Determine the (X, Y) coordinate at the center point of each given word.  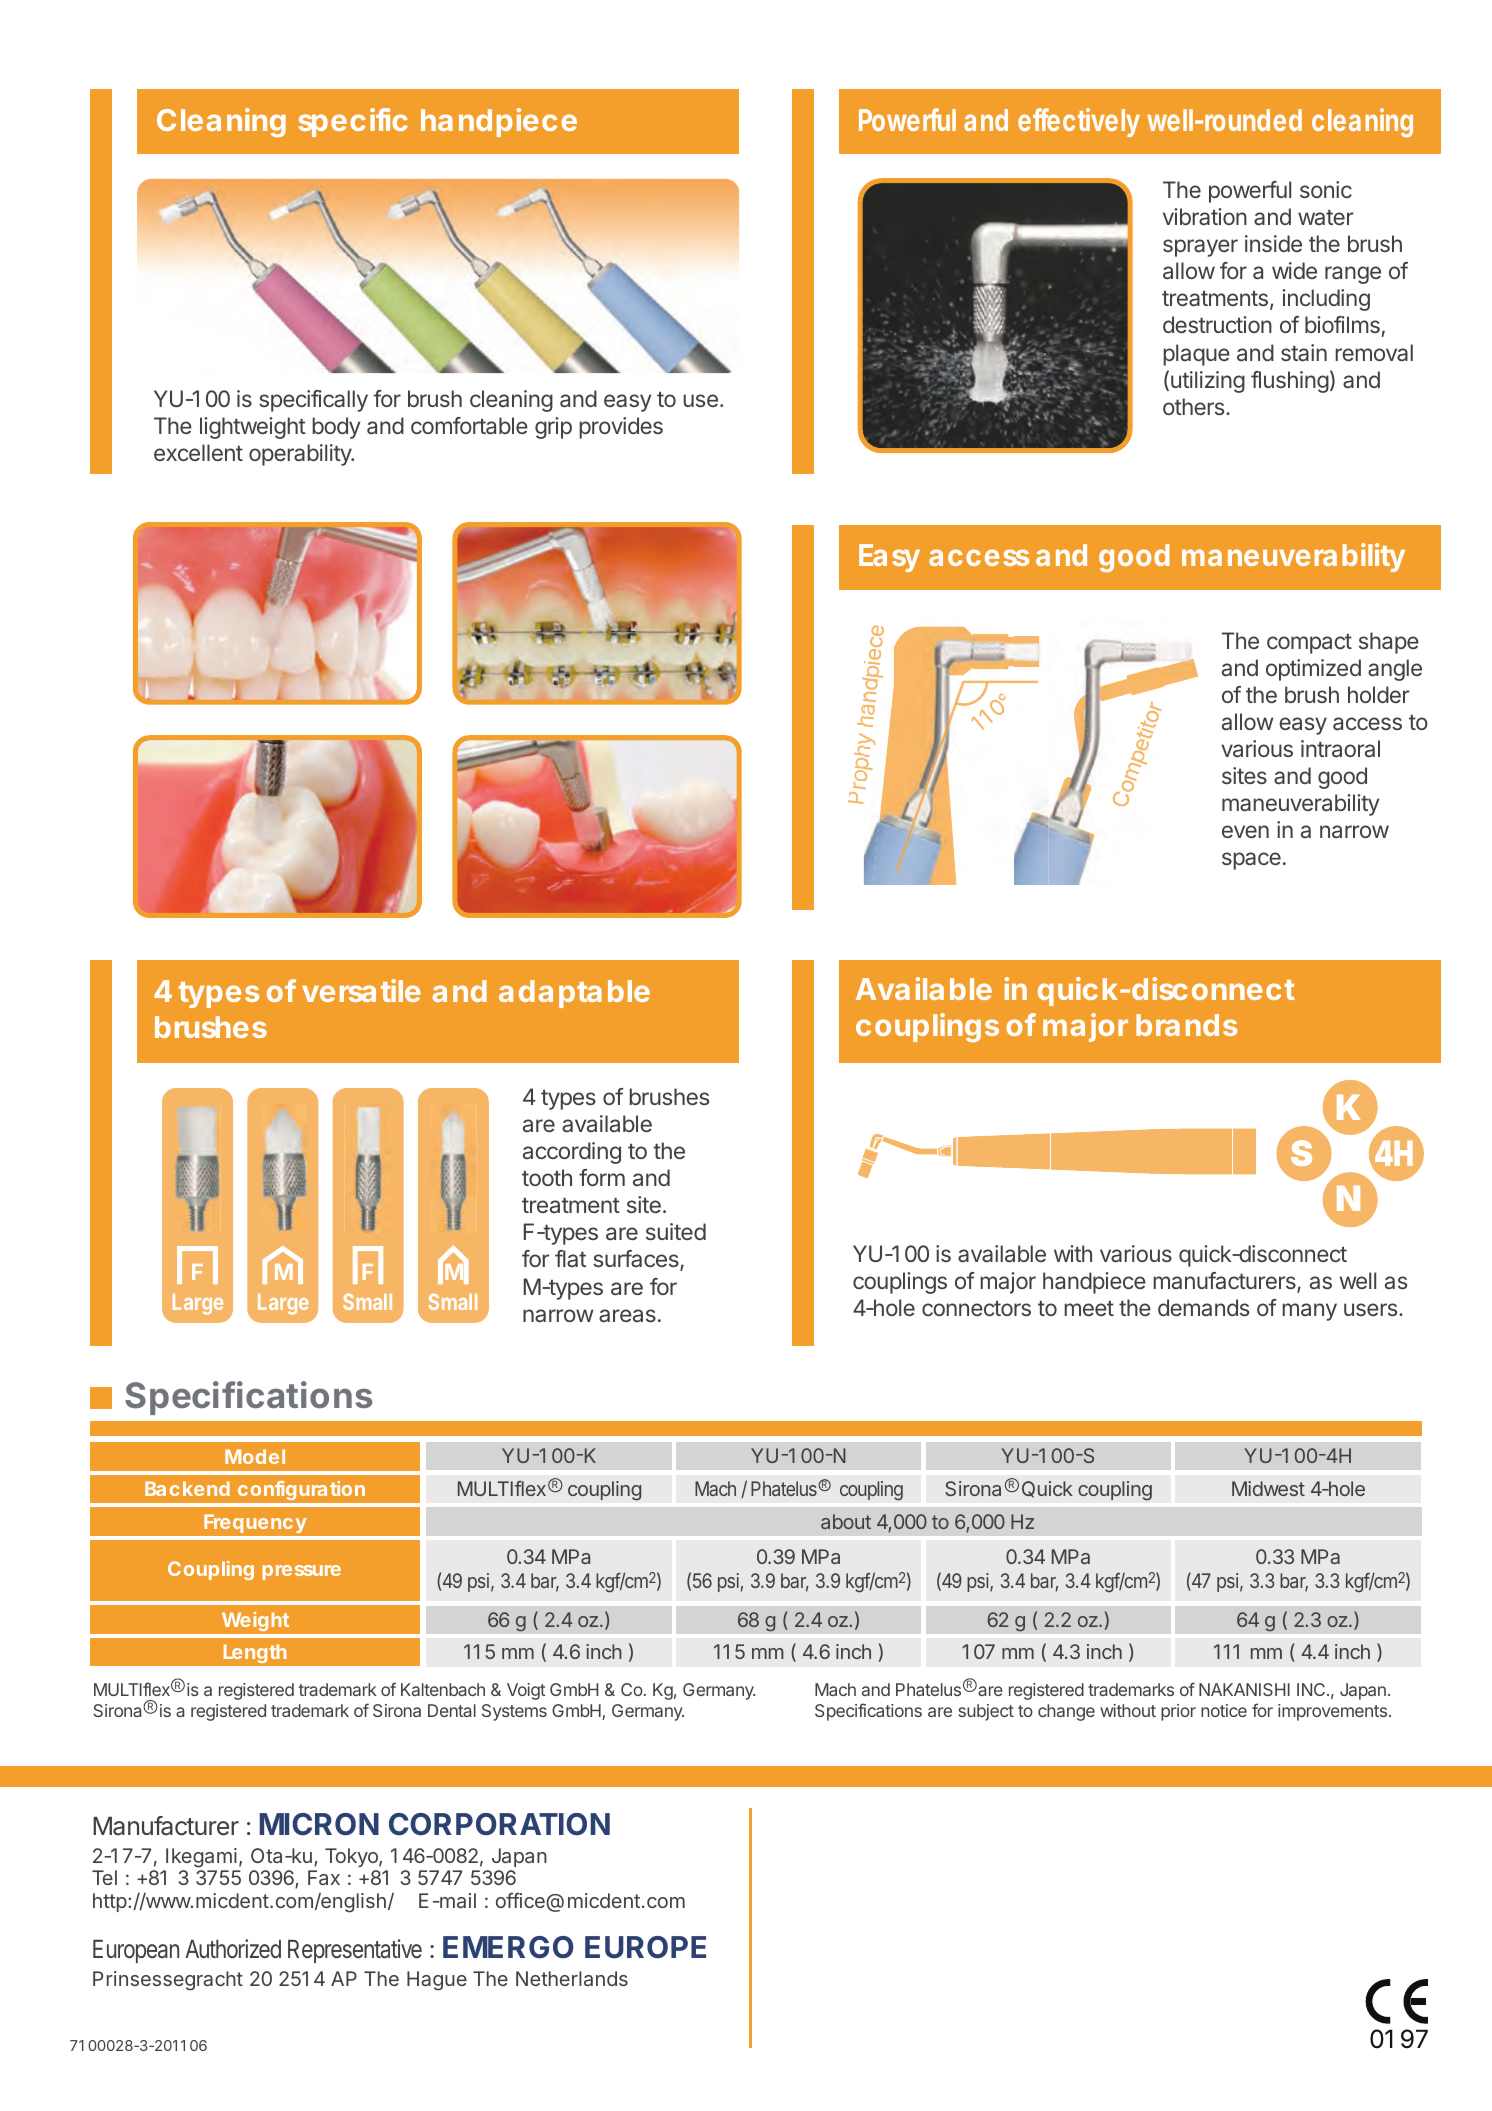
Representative (355, 1951)
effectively (1079, 122)
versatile (361, 990)
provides (621, 428)
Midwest (1268, 1488)
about (846, 1521)
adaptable (574, 994)
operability (301, 455)
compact (1309, 644)
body (337, 428)
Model (255, 1456)
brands (1186, 1025)
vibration (1205, 217)
